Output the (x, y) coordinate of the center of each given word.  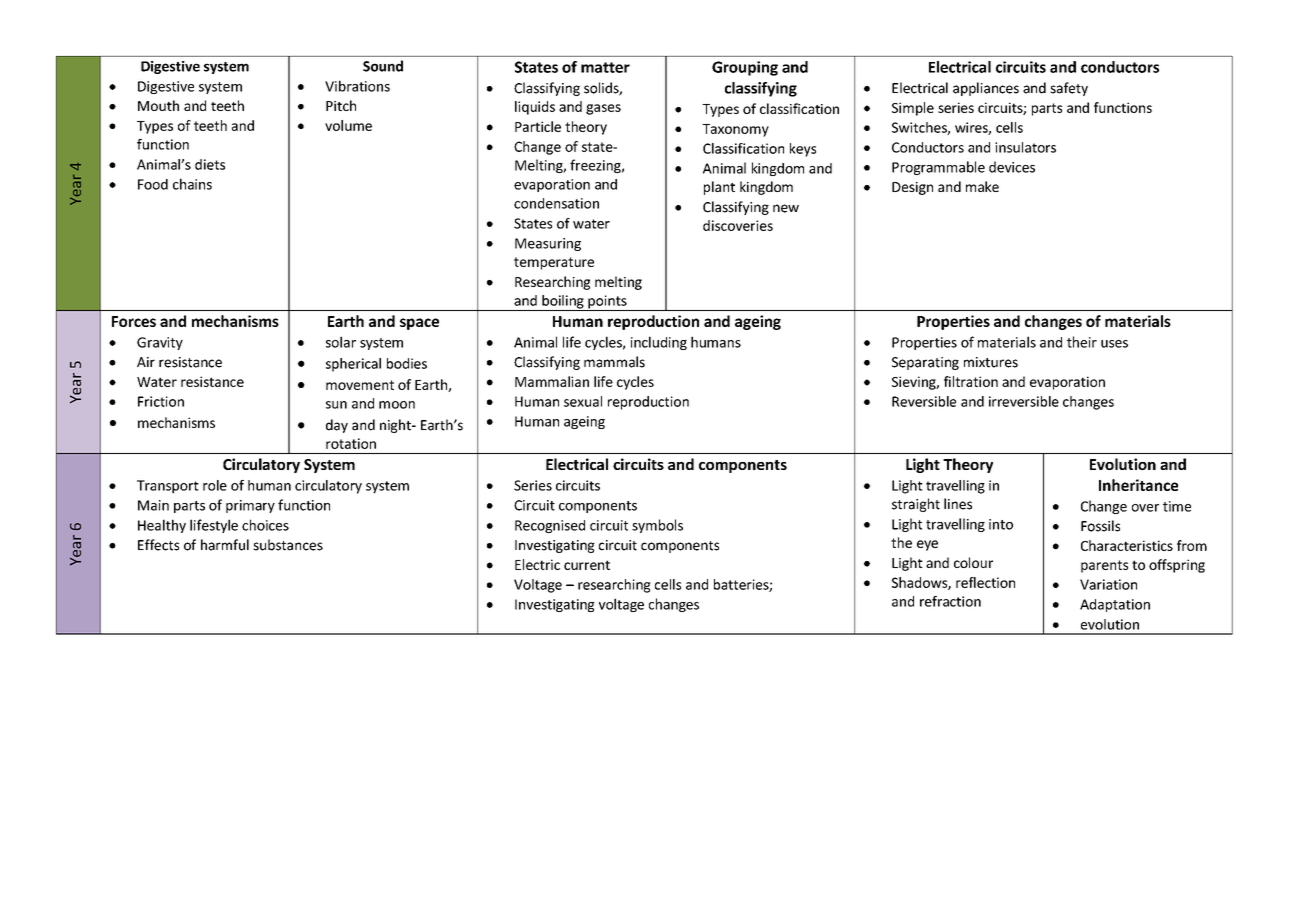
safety (1069, 89)
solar (341, 342)
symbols (657, 526)
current (587, 565)
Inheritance (1138, 485)
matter (605, 67)
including (659, 343)
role (215, 485)
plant (719, 188)
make (982, 186)
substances (288, 545)
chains (192, 184)
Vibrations (357, 86)
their (1082, 342)
